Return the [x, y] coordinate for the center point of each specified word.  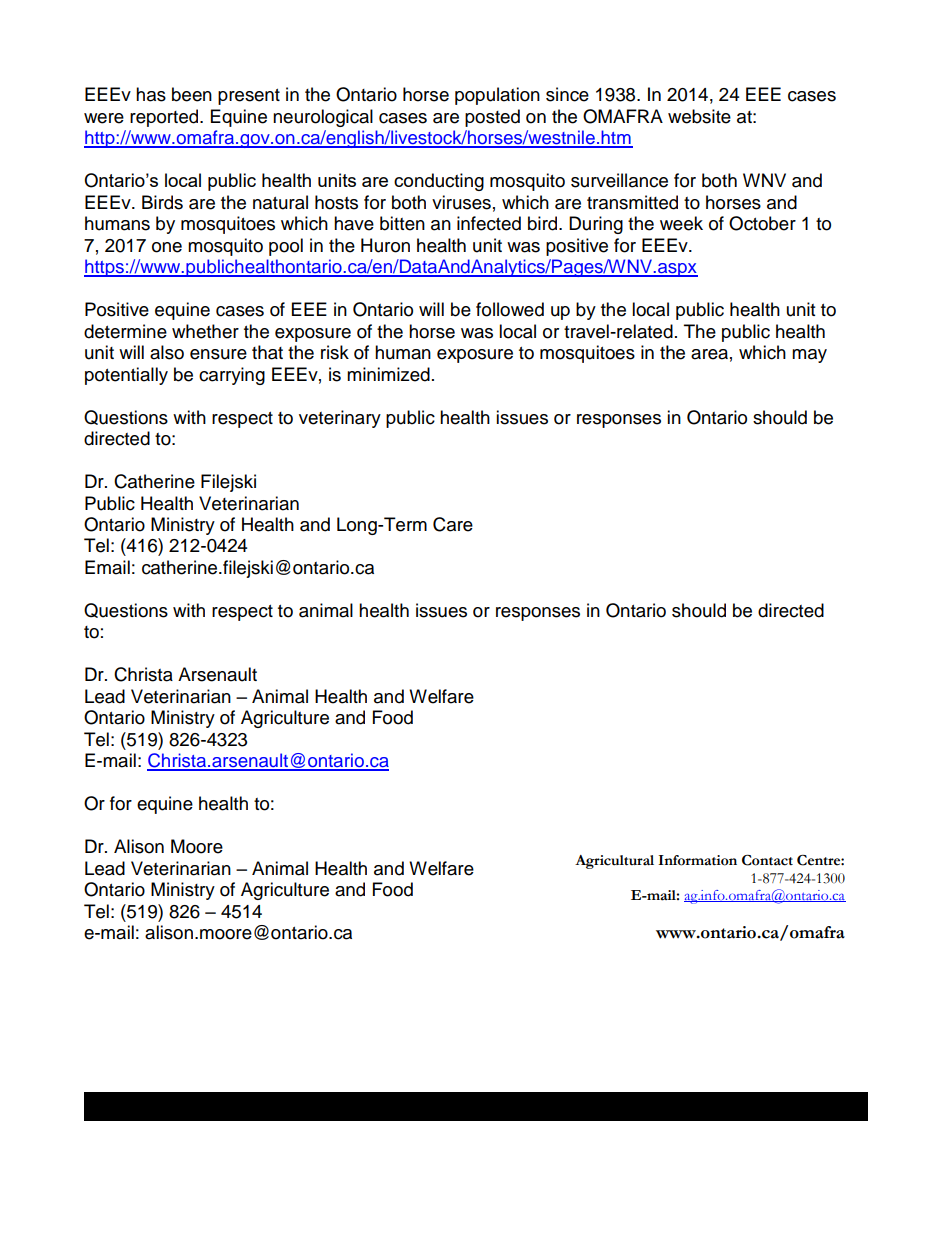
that [267, 352]
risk [335, 352]
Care [453, 524]
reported [165, 118]
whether [205, 331]
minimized [388, 374]
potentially [126, 376]
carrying [232, 376]
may [809, 356]
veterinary [340, 419]
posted [492, 118]
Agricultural [614, 862]
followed [510, 309]
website [699, 116]
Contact [767, 860]
